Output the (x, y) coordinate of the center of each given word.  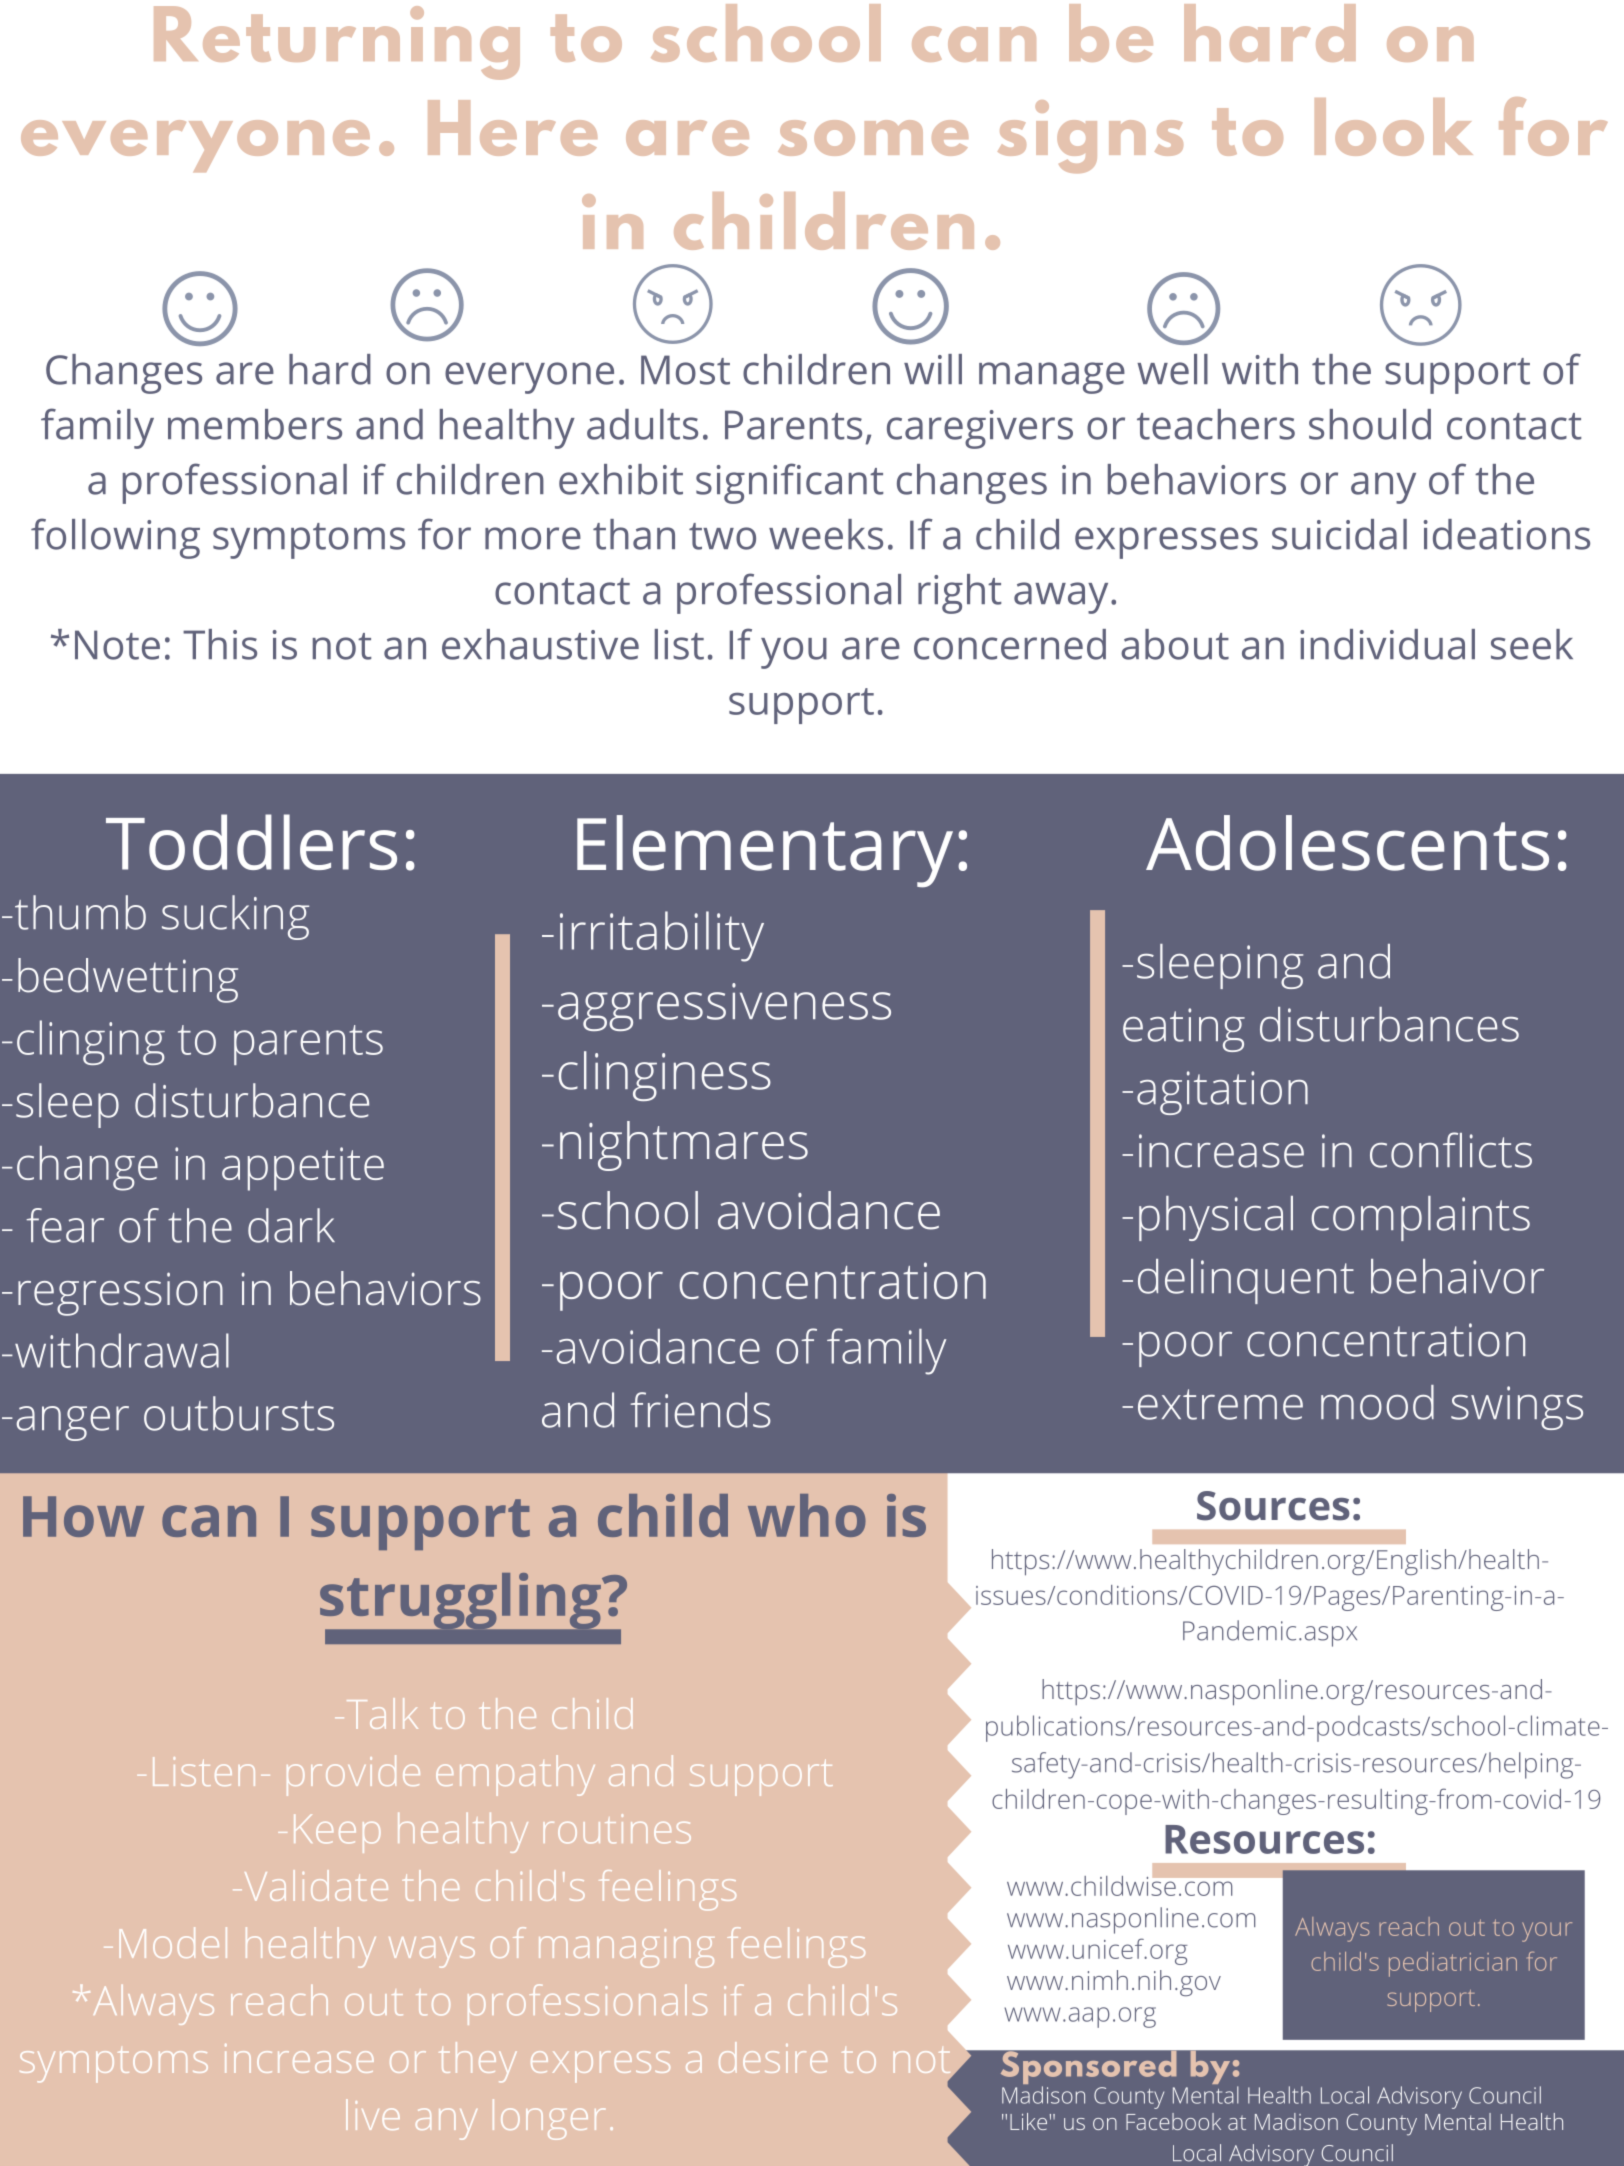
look (1394, 127)
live (373, 2114)
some (873, 138)
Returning (337, 43)
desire (773, 2057)
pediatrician (1453, 1964)
